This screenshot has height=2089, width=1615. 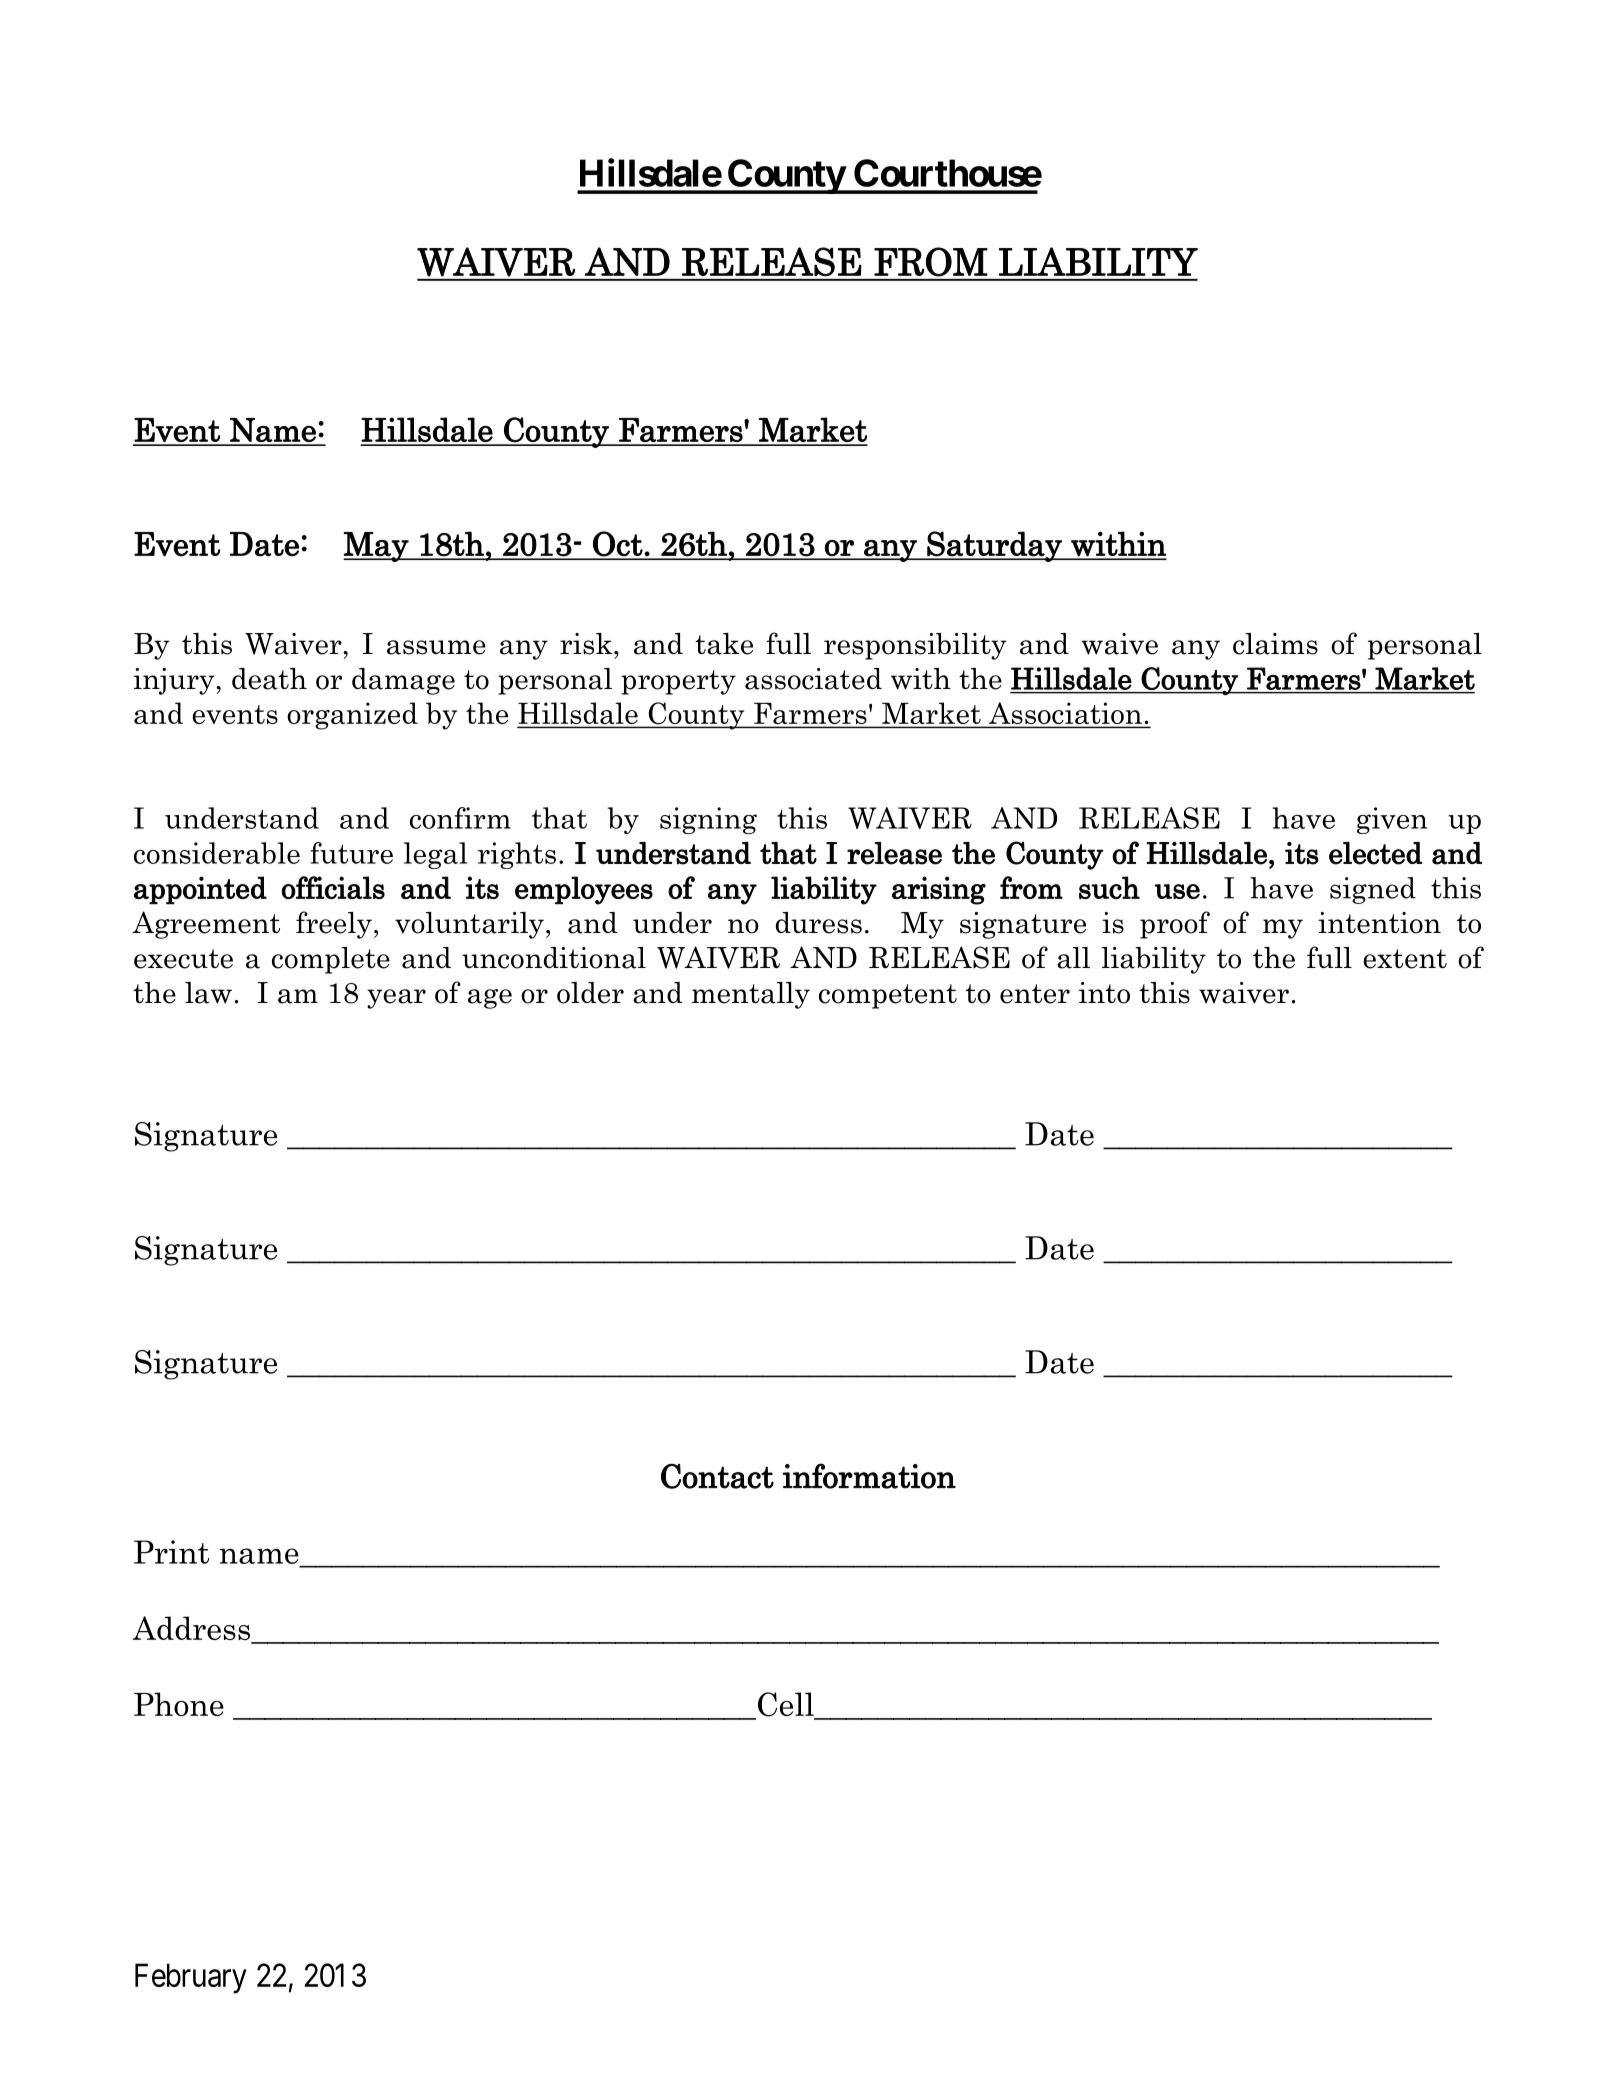 I want to click on year, so click(x=396, y=999).
